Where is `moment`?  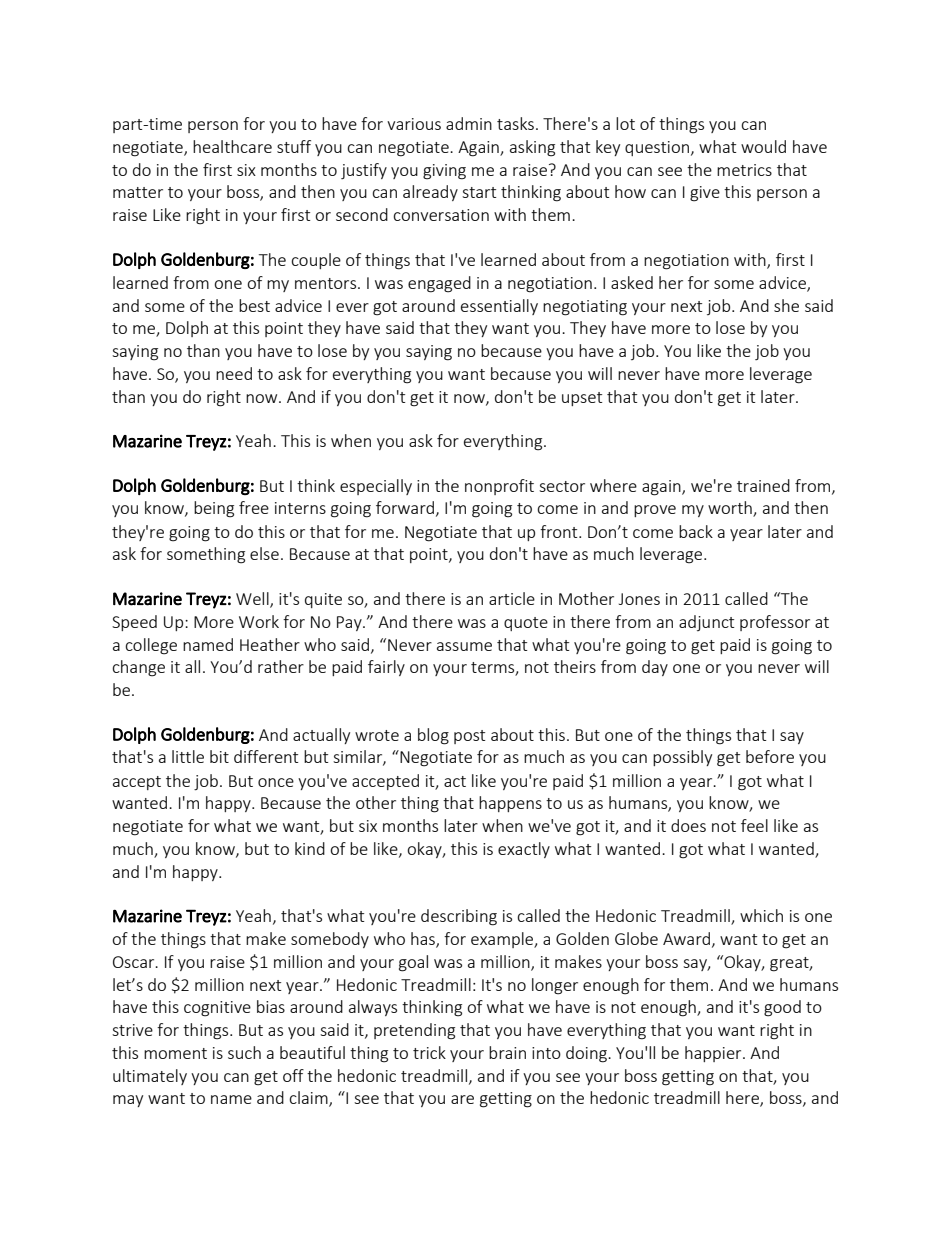
moment is located at coordinates (175, 1053).
